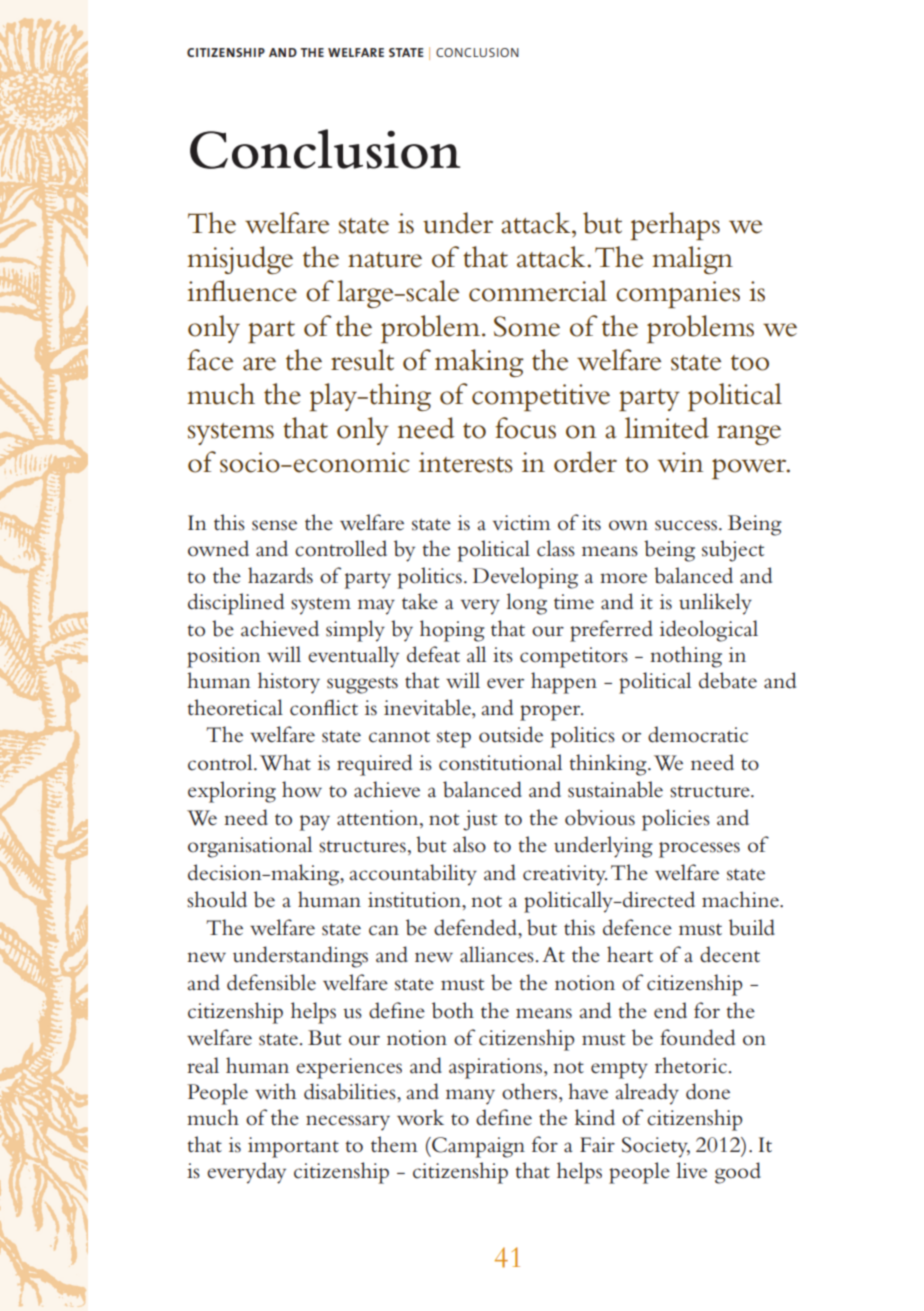 Image resolution: width=924 pixels, height=1311 pixels. I want to click on interests, so click(466, 462).
